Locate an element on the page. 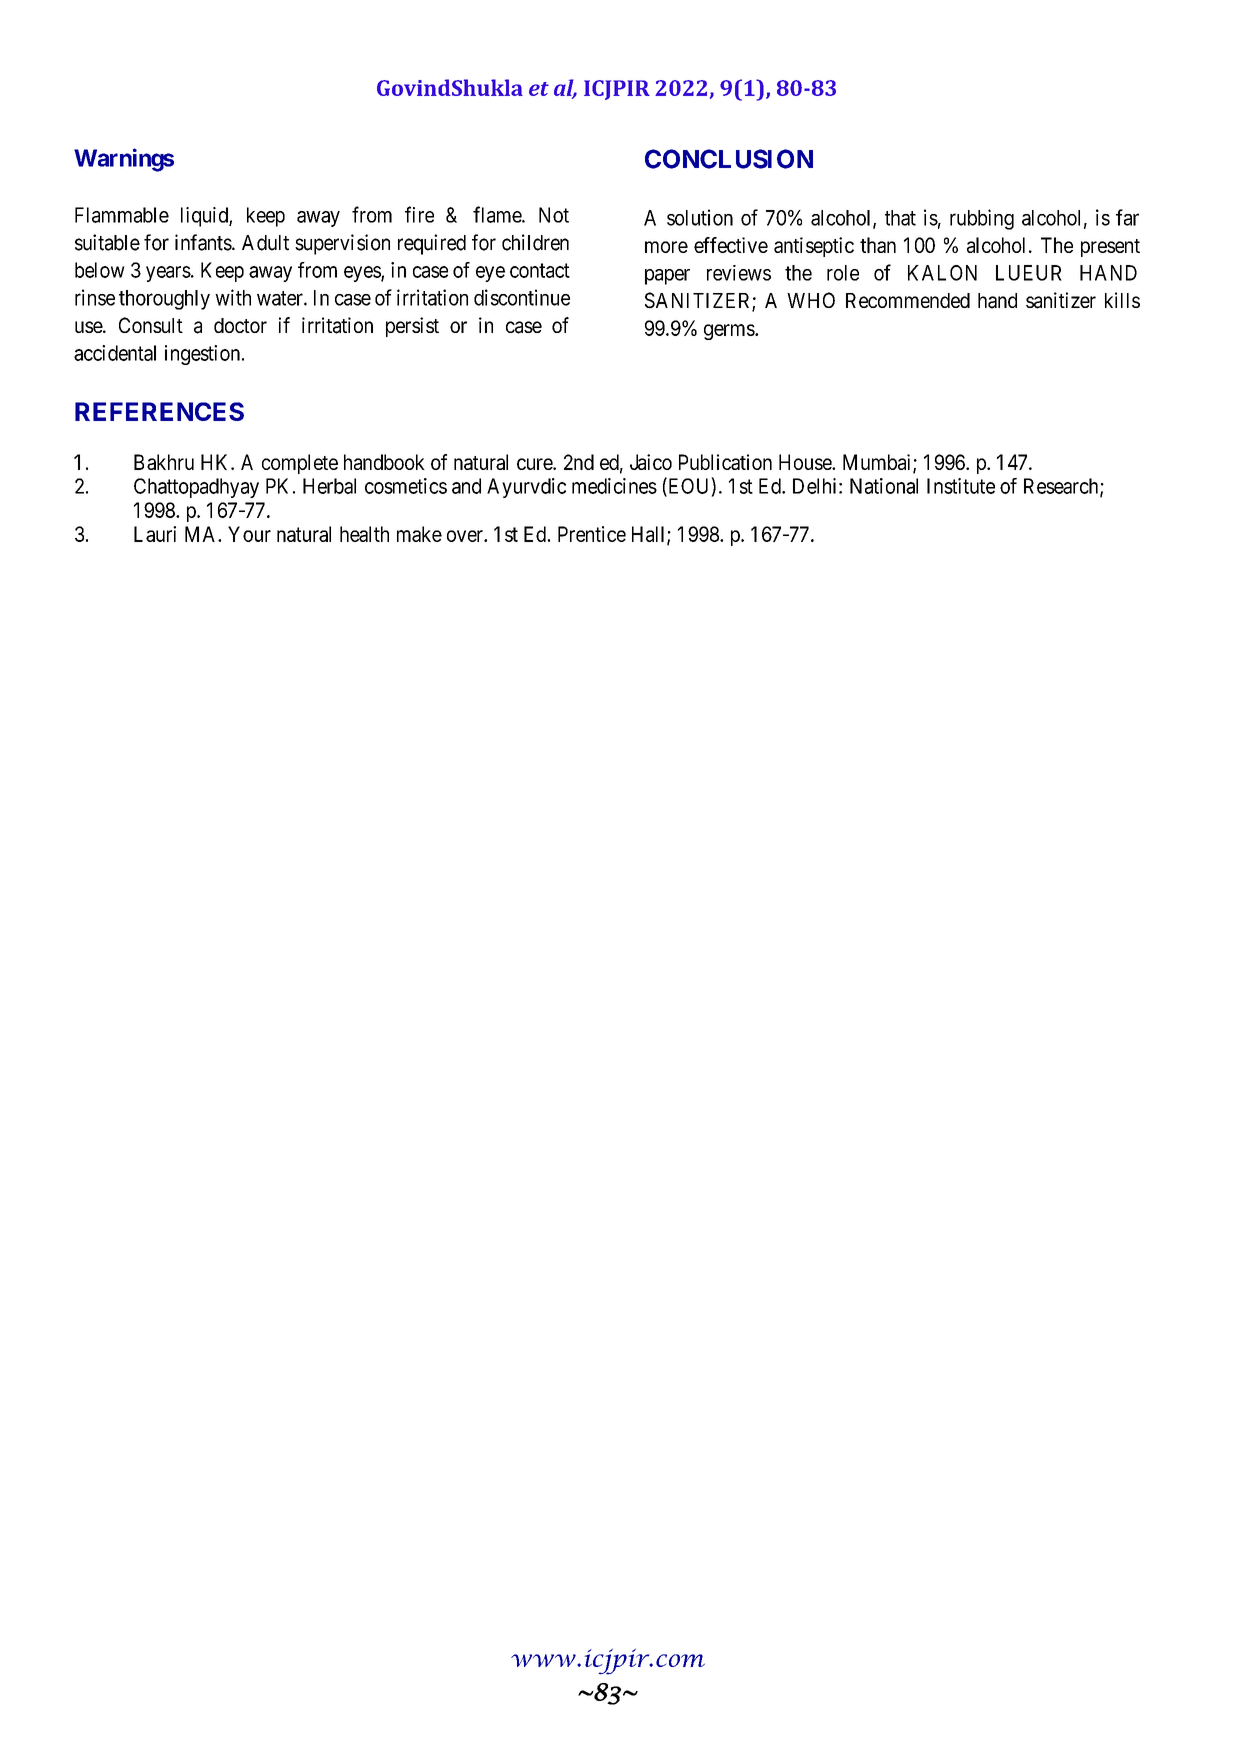 The image size is (1243, 1758). germs is located at coordinates (730, 332).
